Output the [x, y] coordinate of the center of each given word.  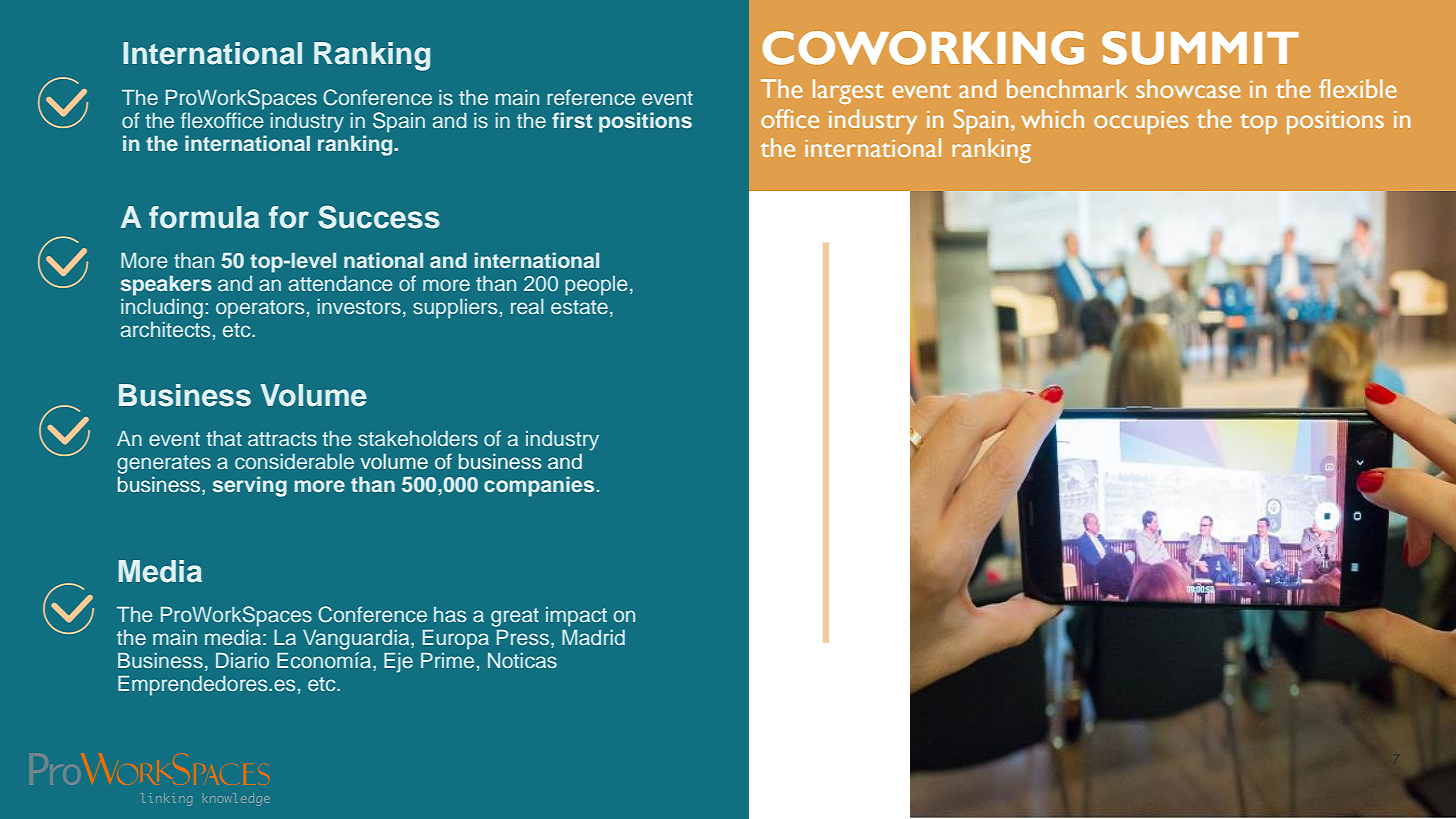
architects [165, 329]
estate [579, 307]
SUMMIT [1200, 48]
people [596, 286]
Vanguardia [357, 640]
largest [848, 91]
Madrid [593, 637]
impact [576, 617]
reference [591, 97]
